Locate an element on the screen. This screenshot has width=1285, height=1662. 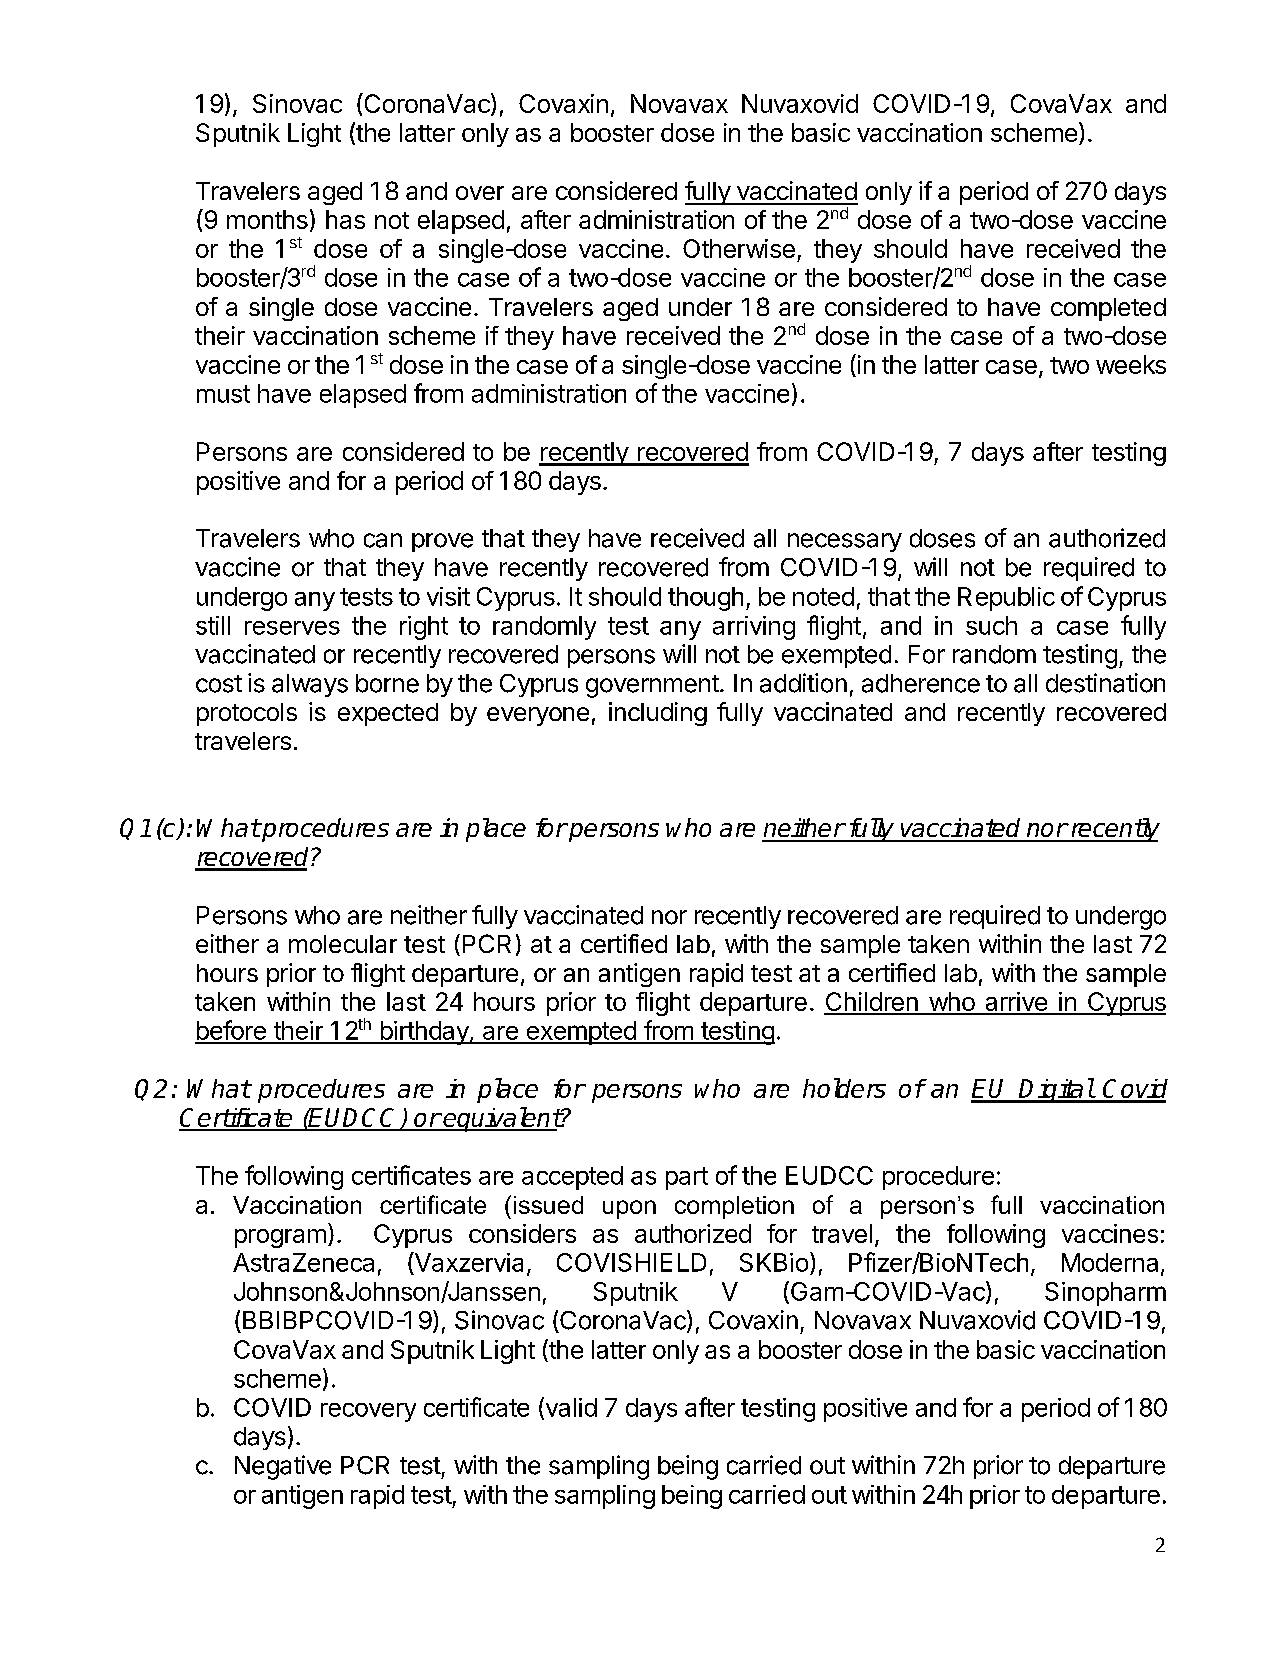
Otherwise is located at coordinates (739, 248).
